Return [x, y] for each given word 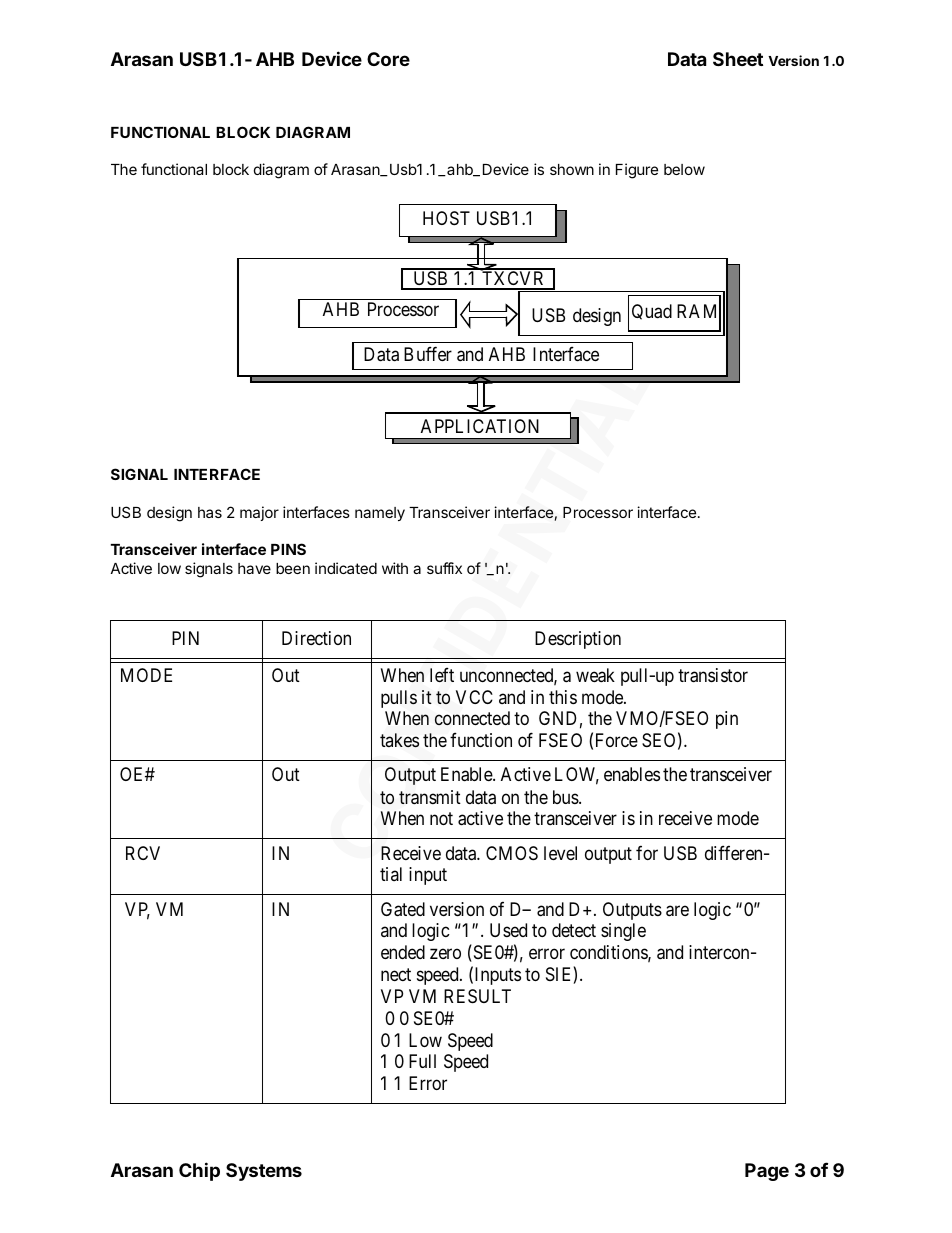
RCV [143, 853]
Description [578, 640]
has [210, 512]
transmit [430, 797]
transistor [713, 675]
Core [388, 59]
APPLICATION [480, 426]
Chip [199, 1171]
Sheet [738, 59]
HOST [446, 218]
